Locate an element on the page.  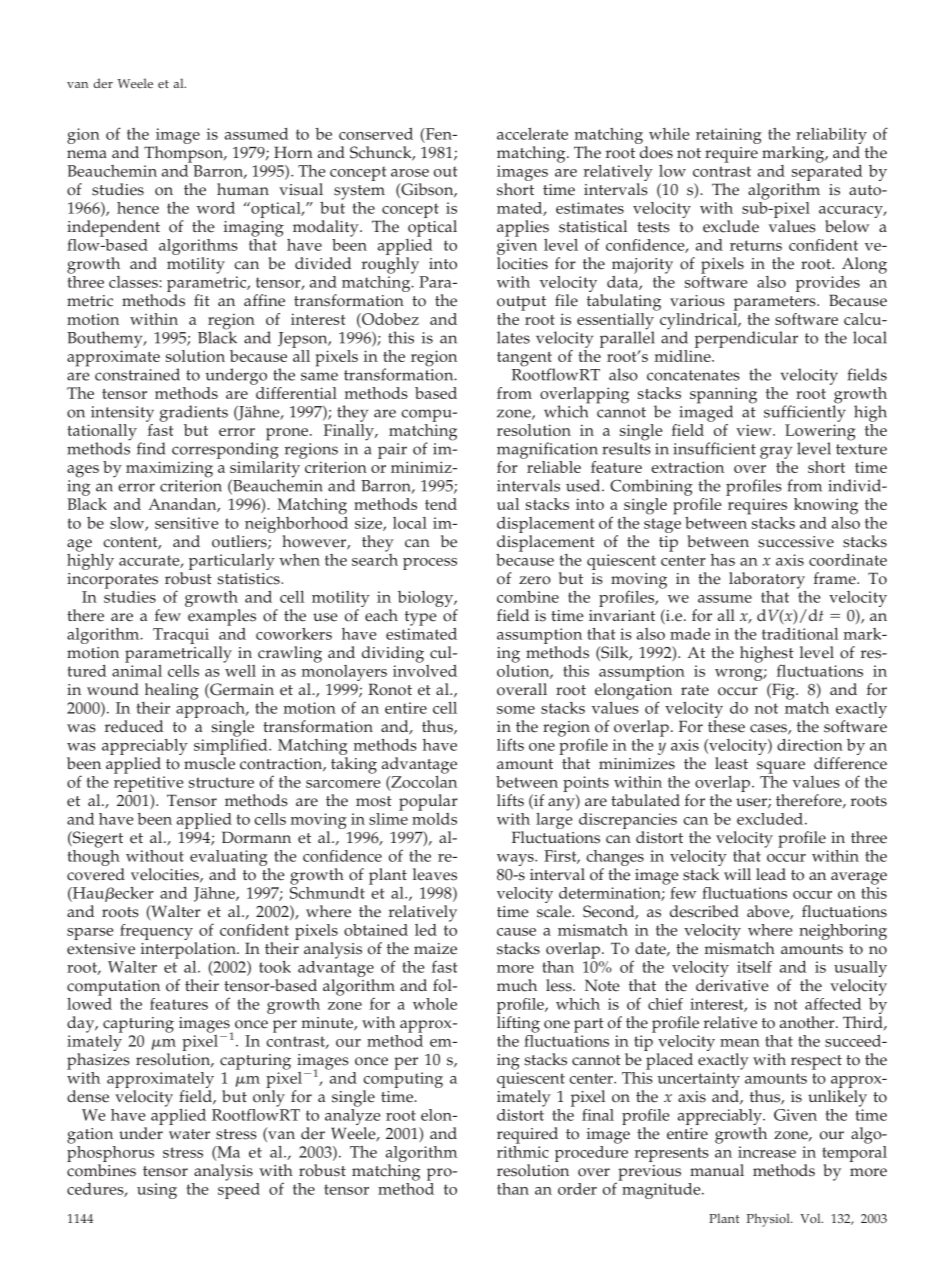
involved is located at coordinates (425, 669).
